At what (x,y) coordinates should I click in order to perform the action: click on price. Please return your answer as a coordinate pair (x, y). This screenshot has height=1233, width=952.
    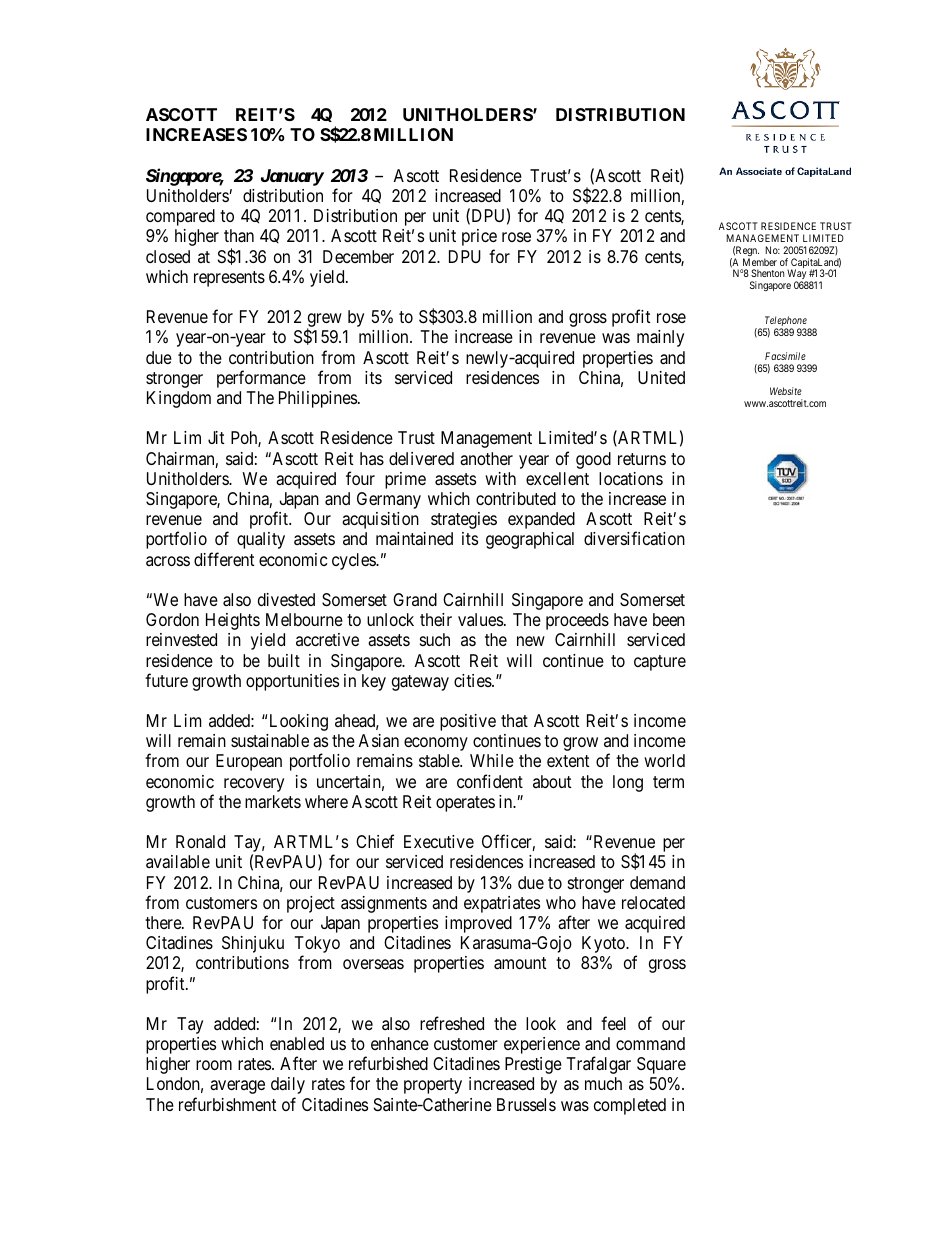
    Looking at the image, I should click on (479, 237).
